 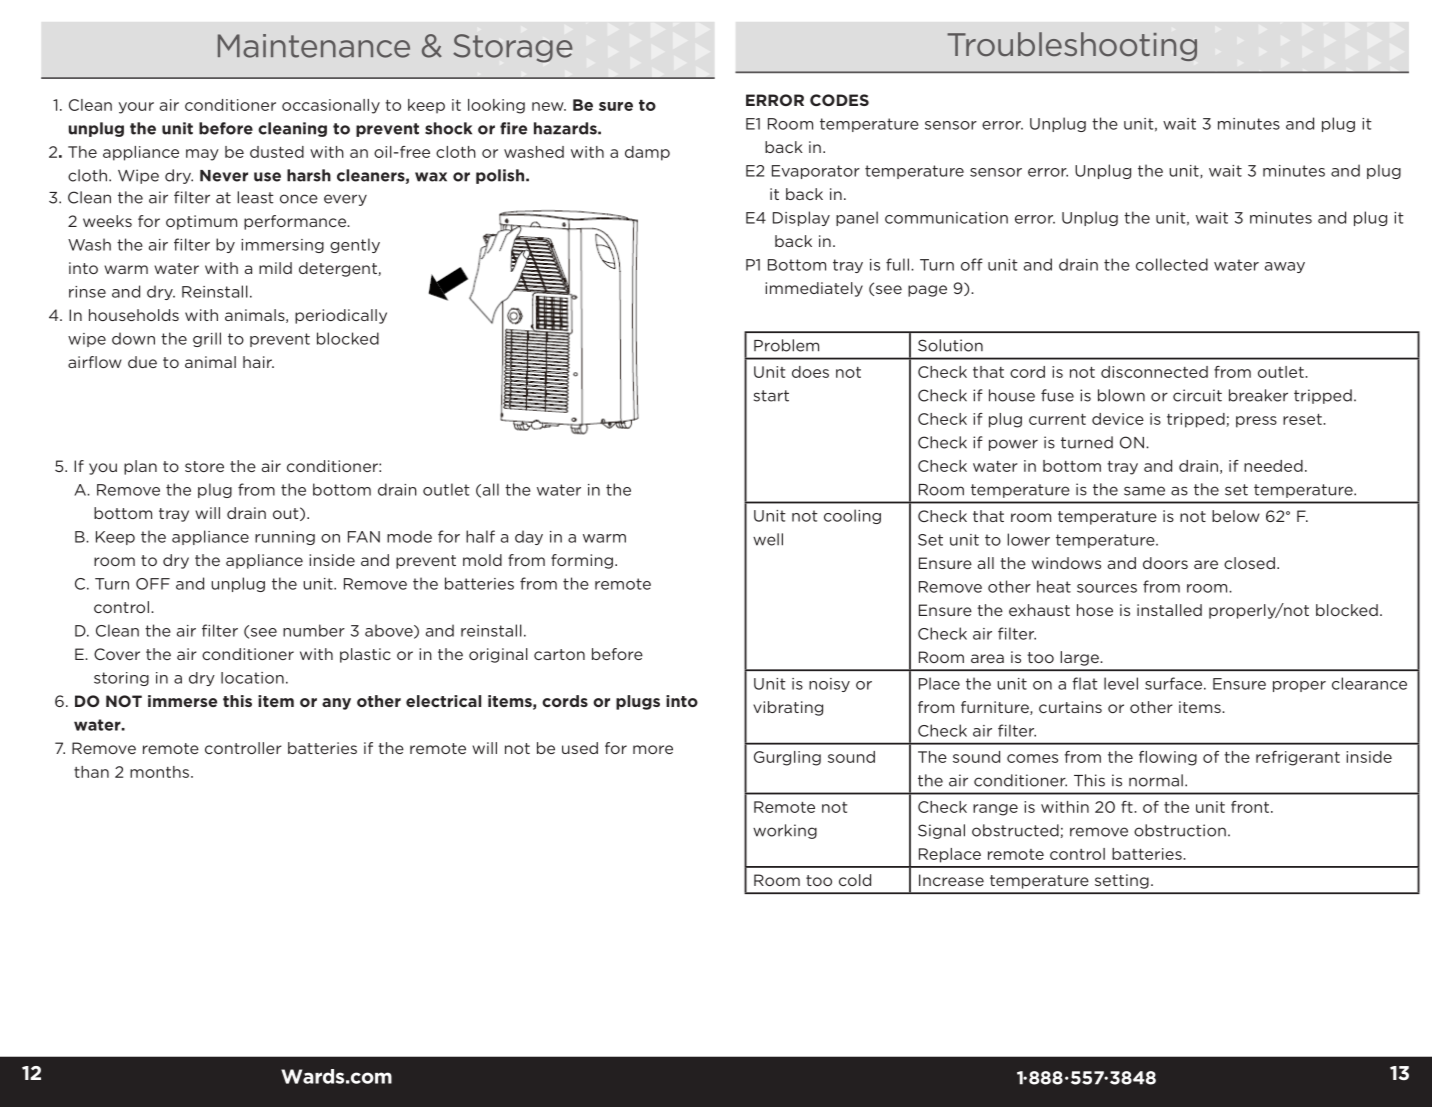 I want to click on Maintenance, so click(x=314, y=46).
